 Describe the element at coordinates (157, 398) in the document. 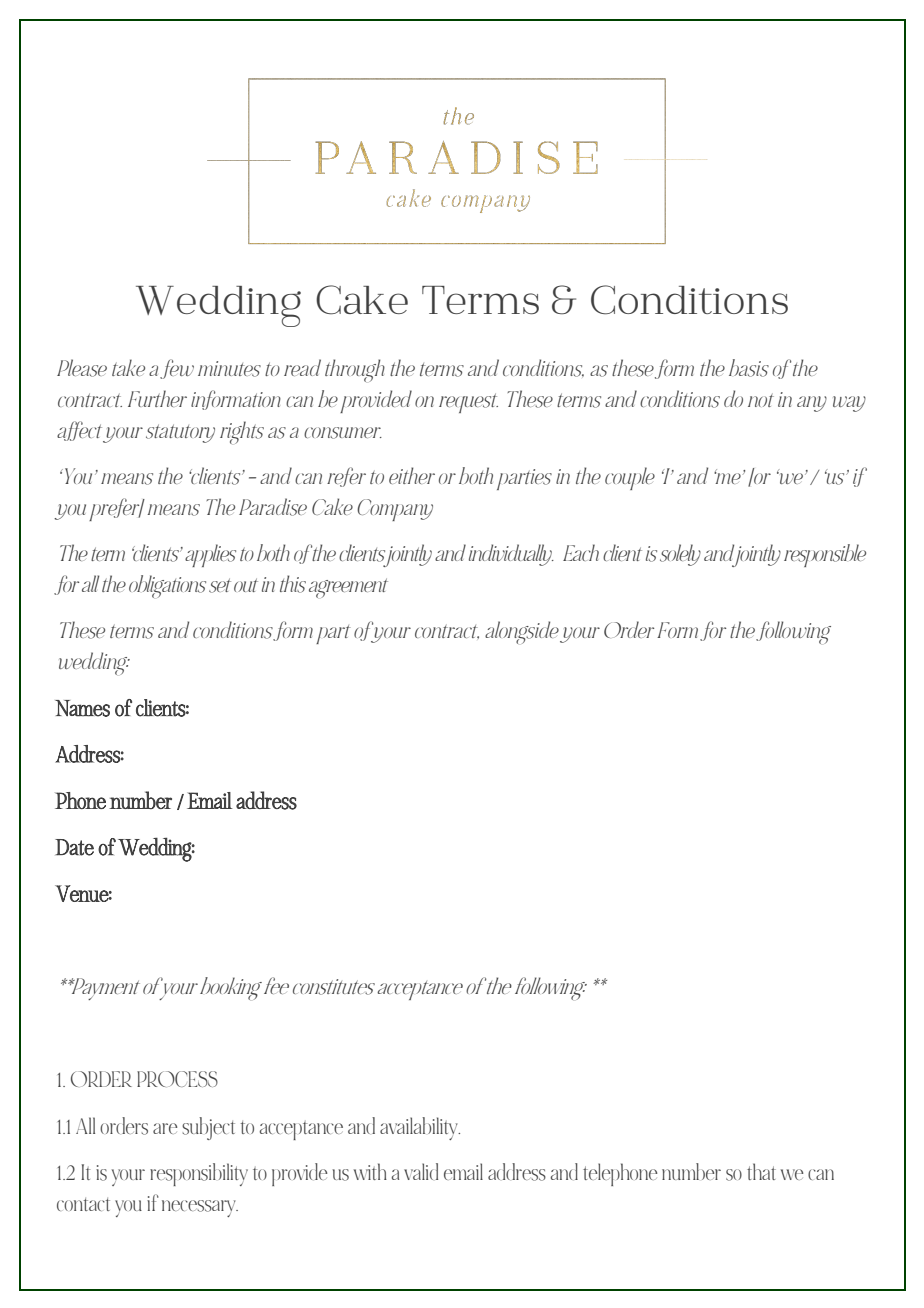

I see `Further` at that location.
